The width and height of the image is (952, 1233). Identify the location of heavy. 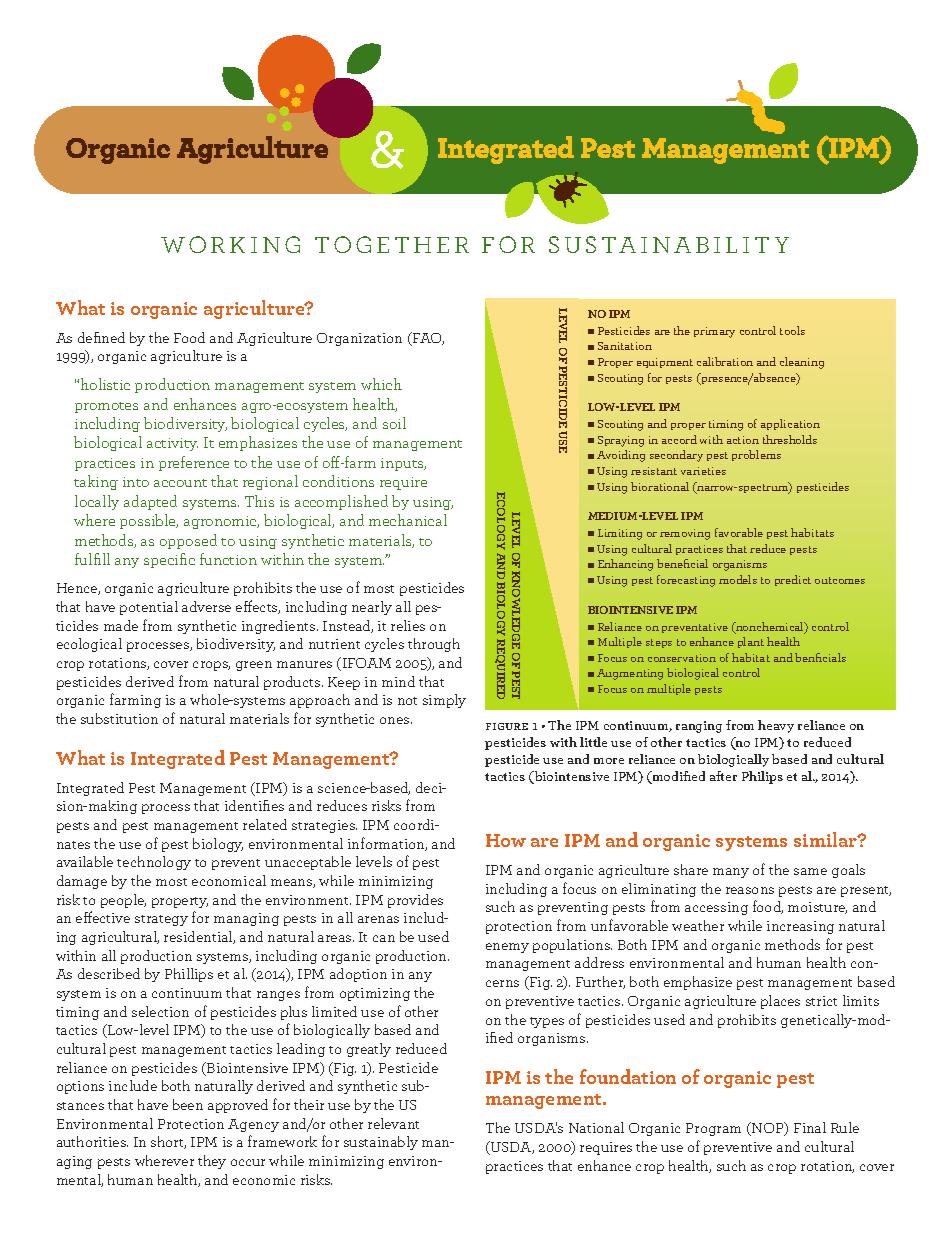
(776, 726).
